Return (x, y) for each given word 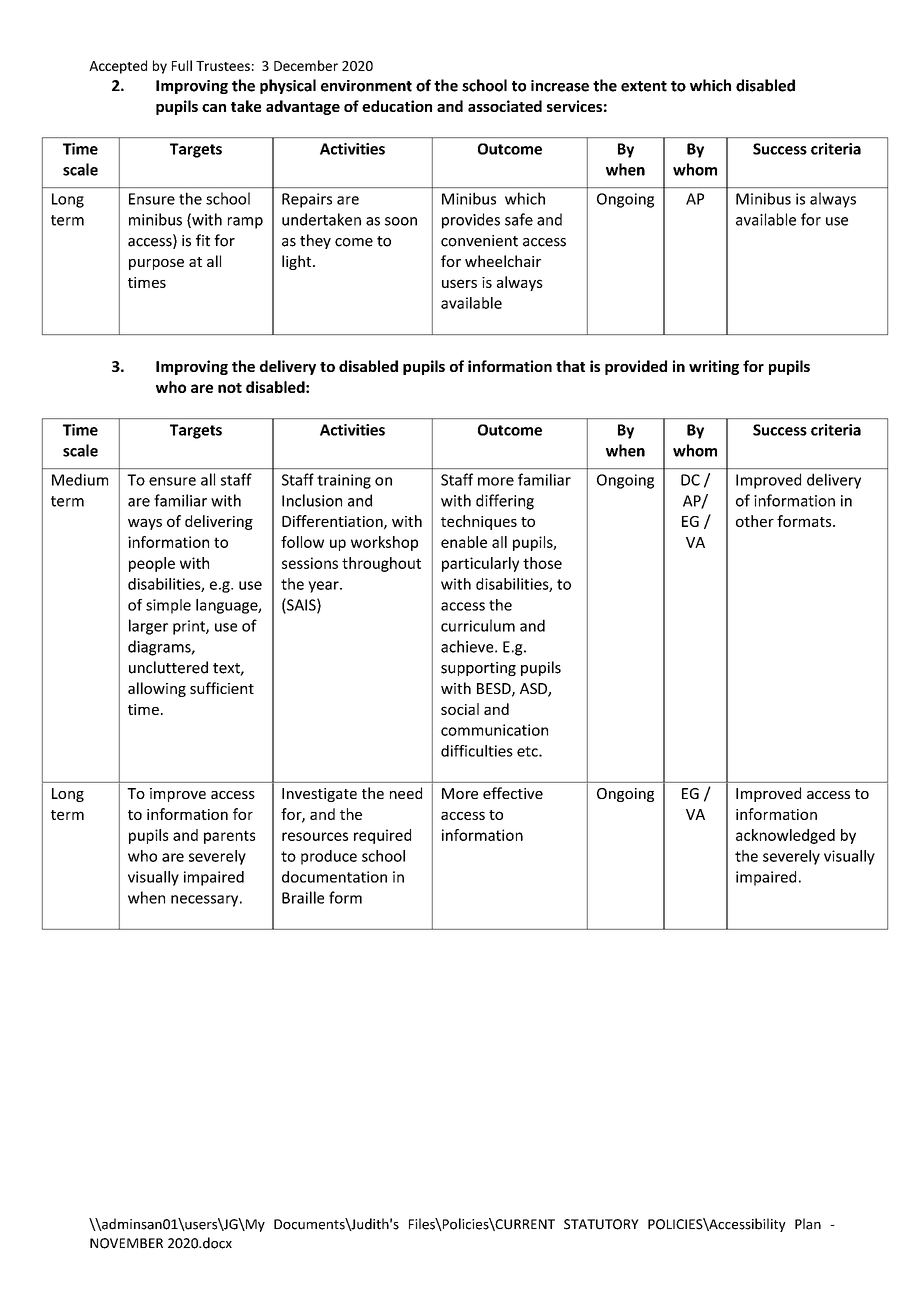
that (570, 366)
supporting (478, 669)
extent (644, 86)
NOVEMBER (126, 1243)
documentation (334, 877)
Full (182, 65)
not (230, 388)
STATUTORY (601, 1224)
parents (229, 837)
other (755, 521)
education (397, 106)
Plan (808, 1224)
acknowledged (785, 836)
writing (714, 367)
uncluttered (168, 667)
